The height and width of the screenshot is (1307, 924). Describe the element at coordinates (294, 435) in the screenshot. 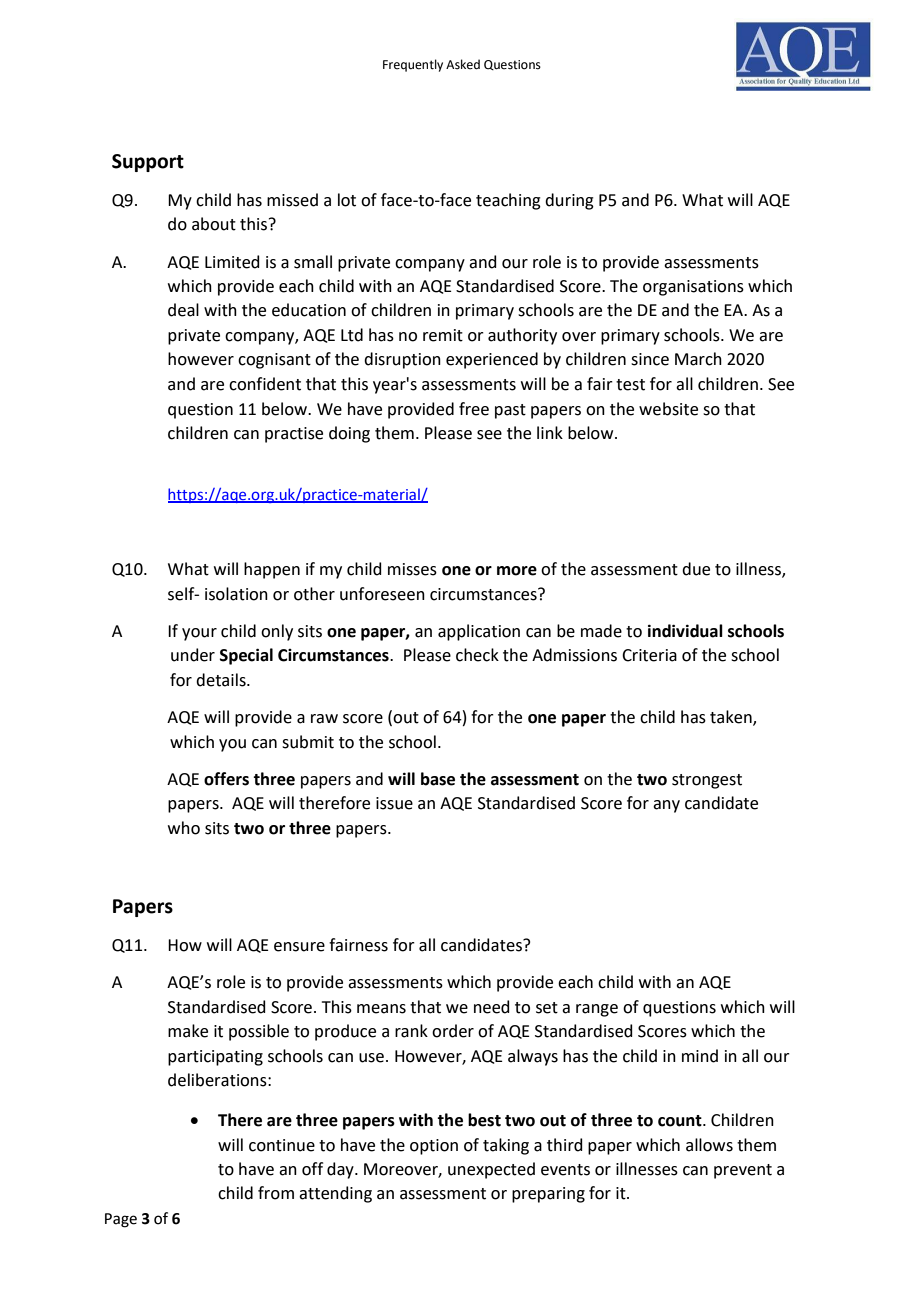

I see `practise` at that location.
